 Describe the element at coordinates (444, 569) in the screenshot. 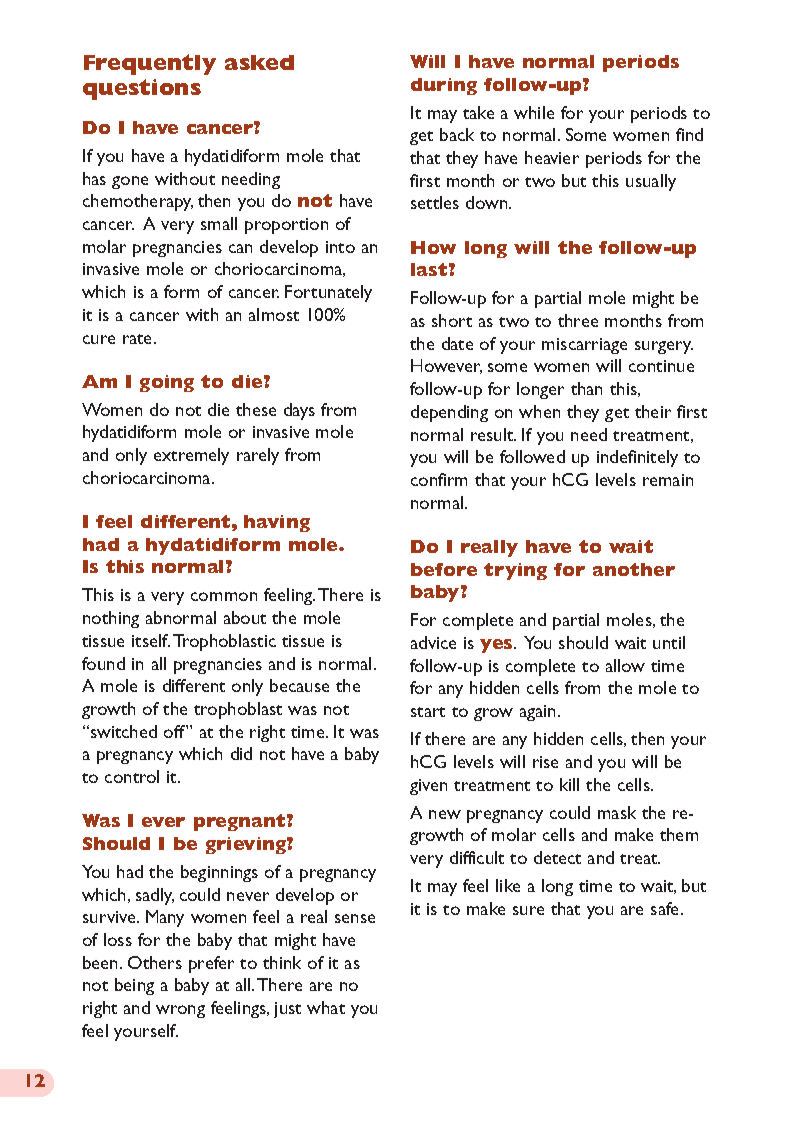

I see `before` at that location.
